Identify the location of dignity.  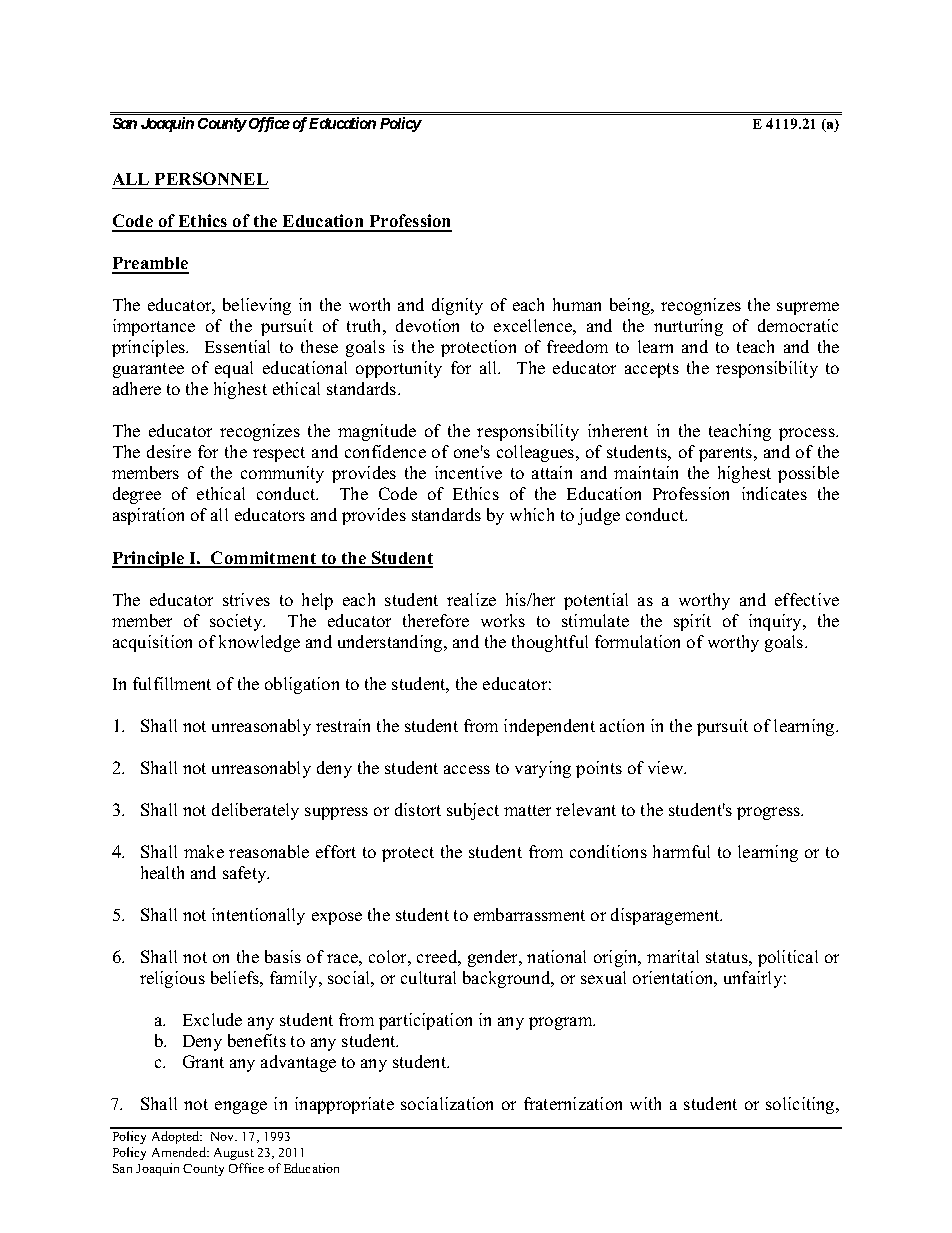
(457, 306).
